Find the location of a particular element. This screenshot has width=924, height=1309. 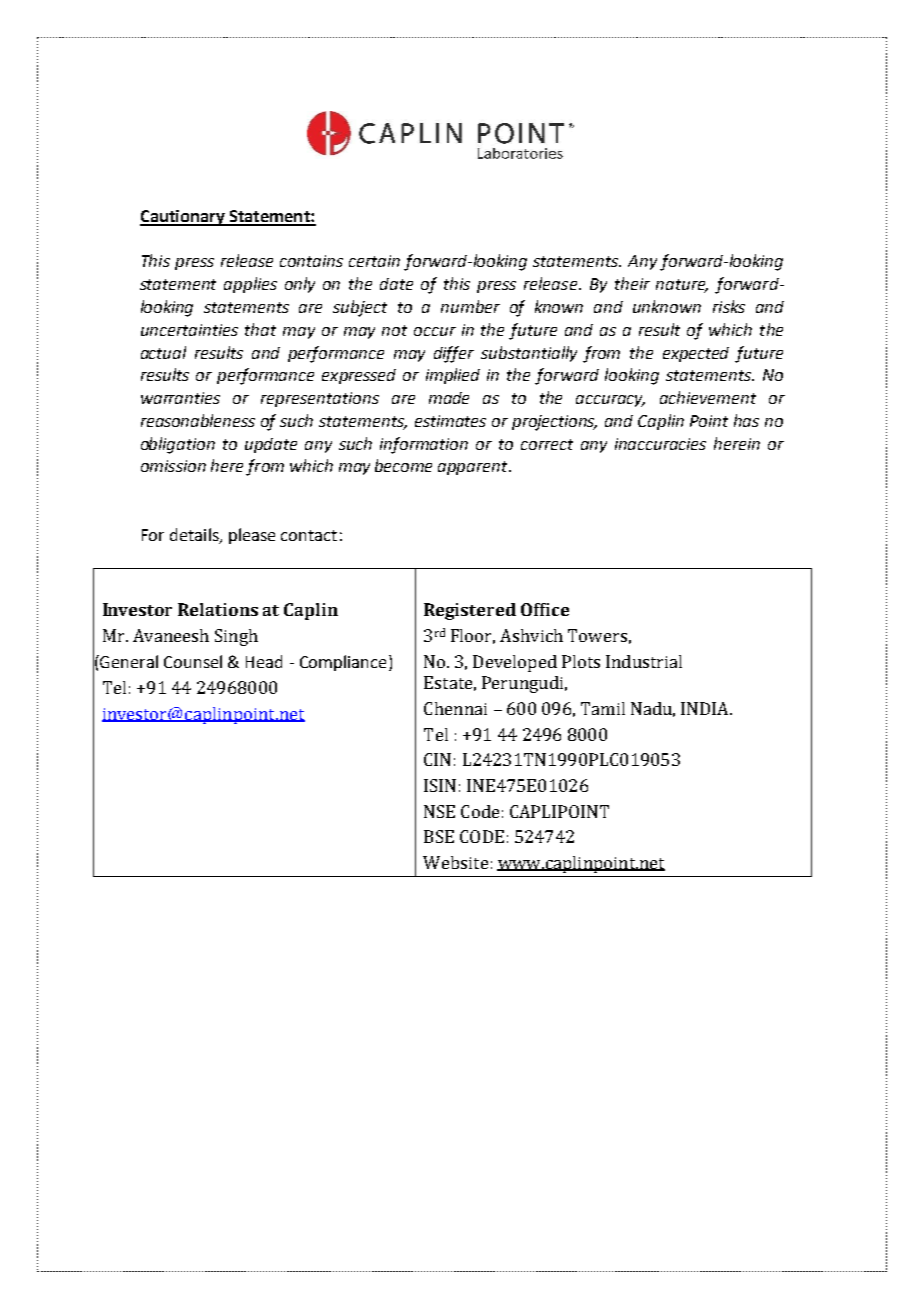

warranties is located at coordinates (180, 398).
